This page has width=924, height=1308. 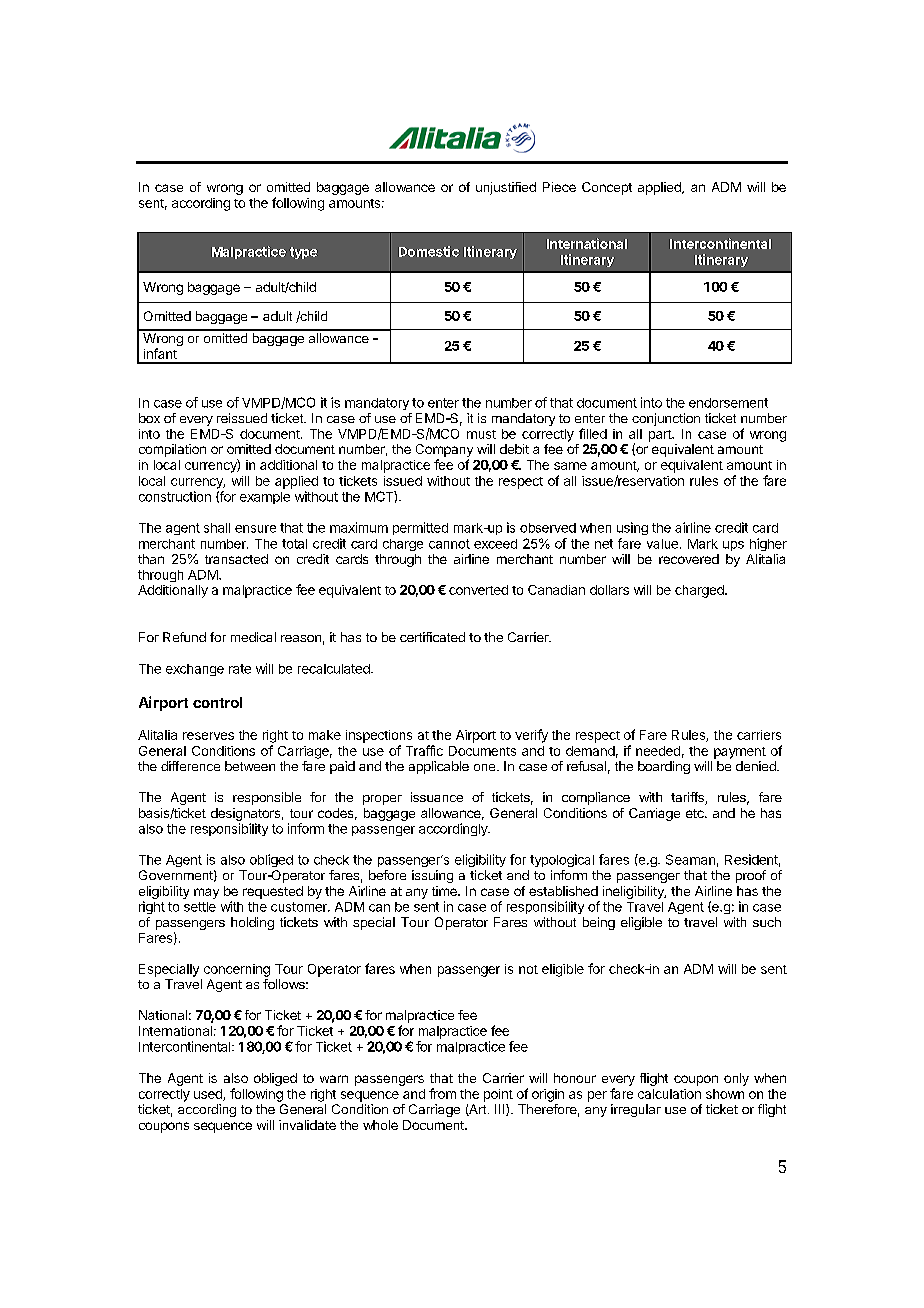 I want to click on may, so click(x=206, y=893).
